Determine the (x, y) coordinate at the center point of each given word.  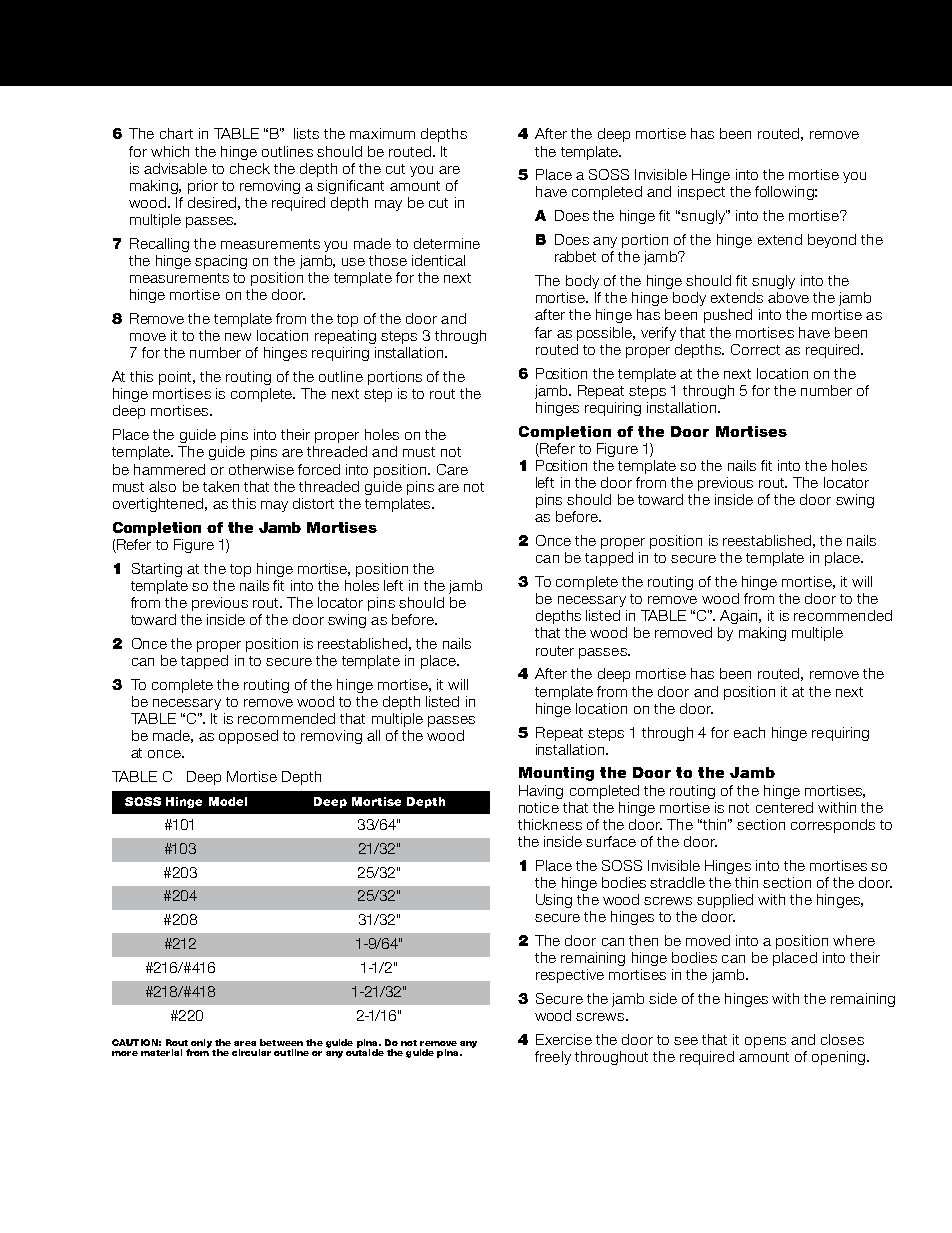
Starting (157, 570)
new (238, 337)
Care (452, 469)
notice (539, 807)
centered (784, 807)
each (749, 732)
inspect (701, 193)
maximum (382, 133)
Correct (755, 349)
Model (228, 801)
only (200, 1044)
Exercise (564, 1039)
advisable (175, 168)
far (543, 332)
